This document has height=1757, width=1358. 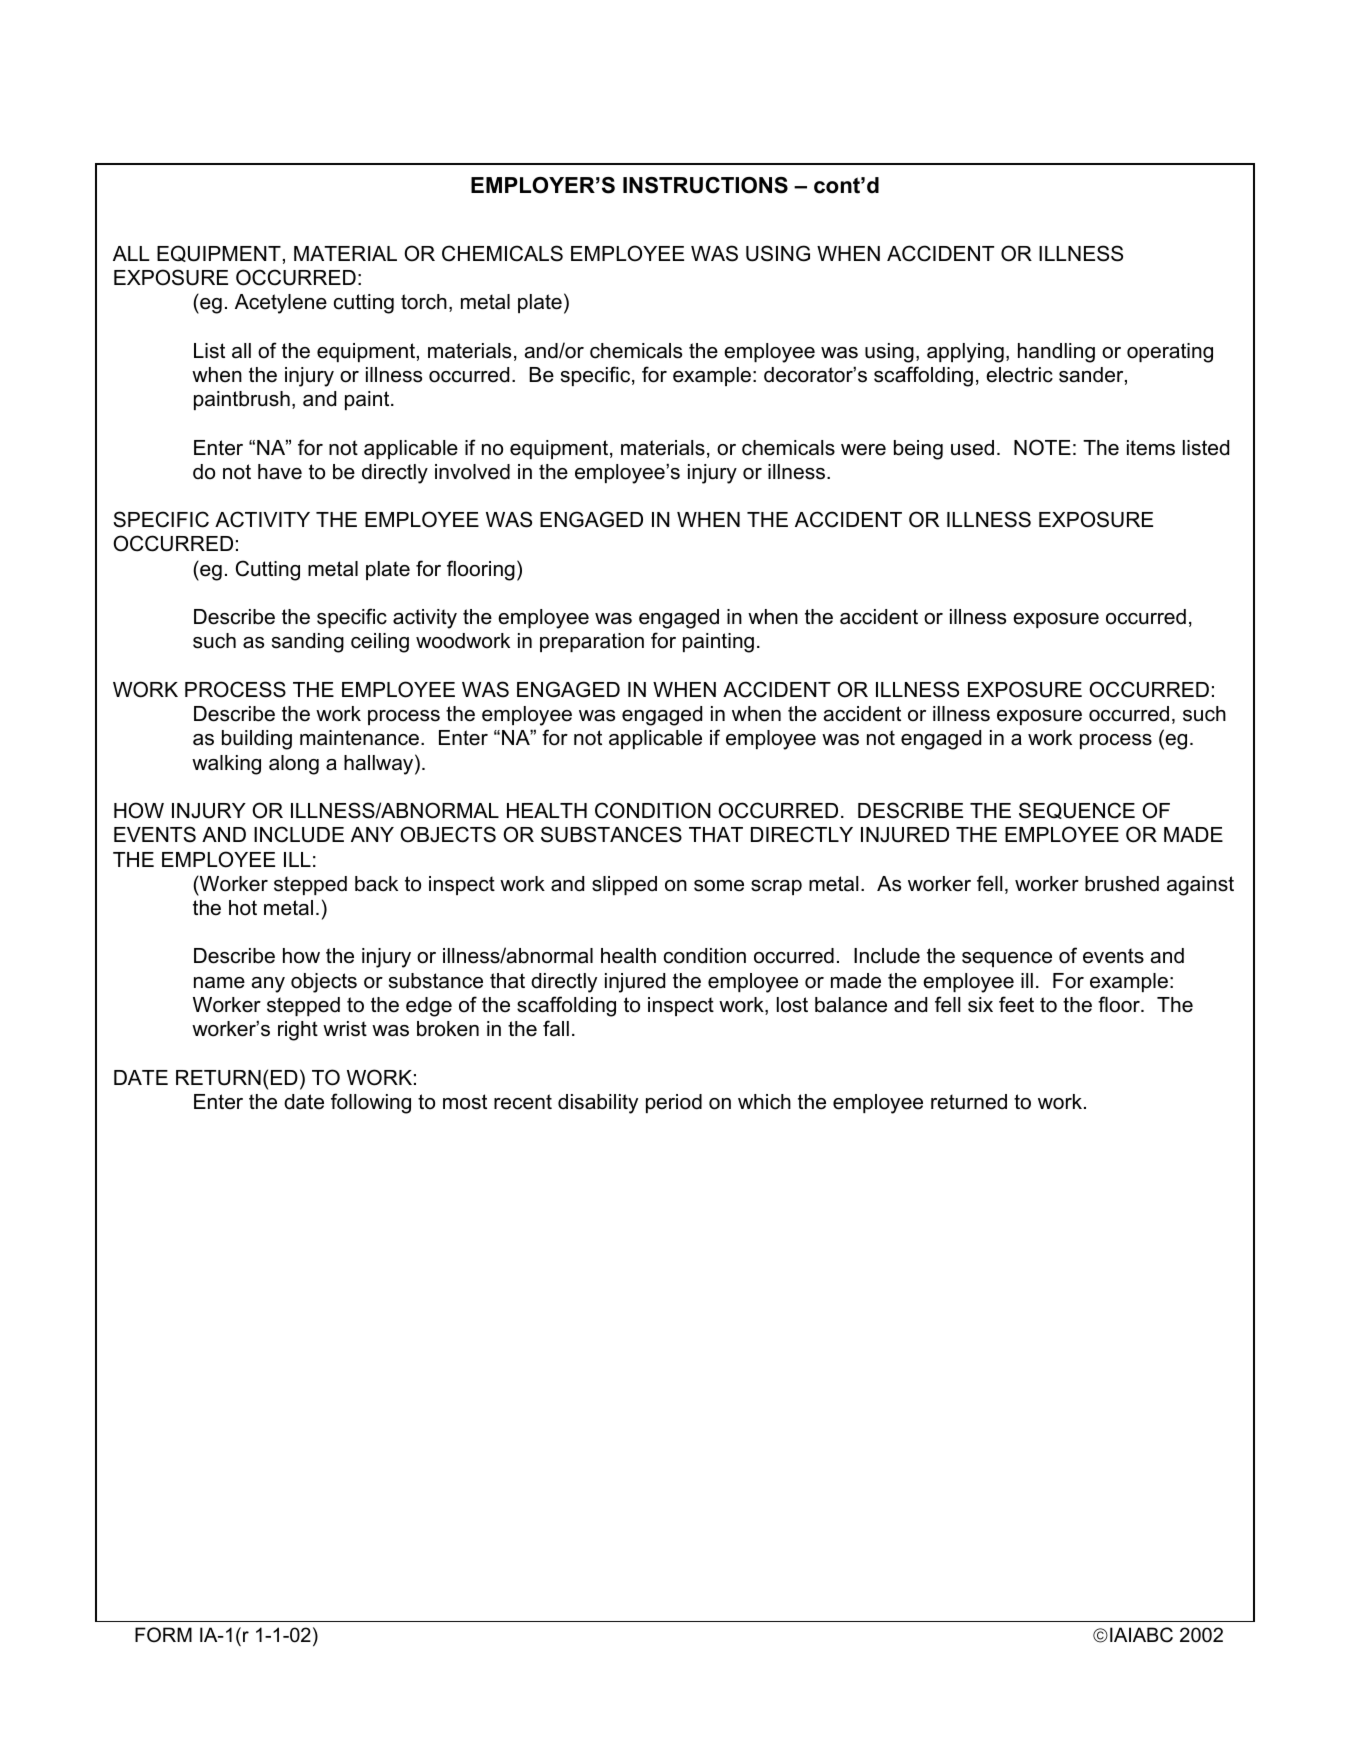 What do you see at coordinates (1122, 884) in the document?
I see `brushed` at bounding box center [1122, 884].
